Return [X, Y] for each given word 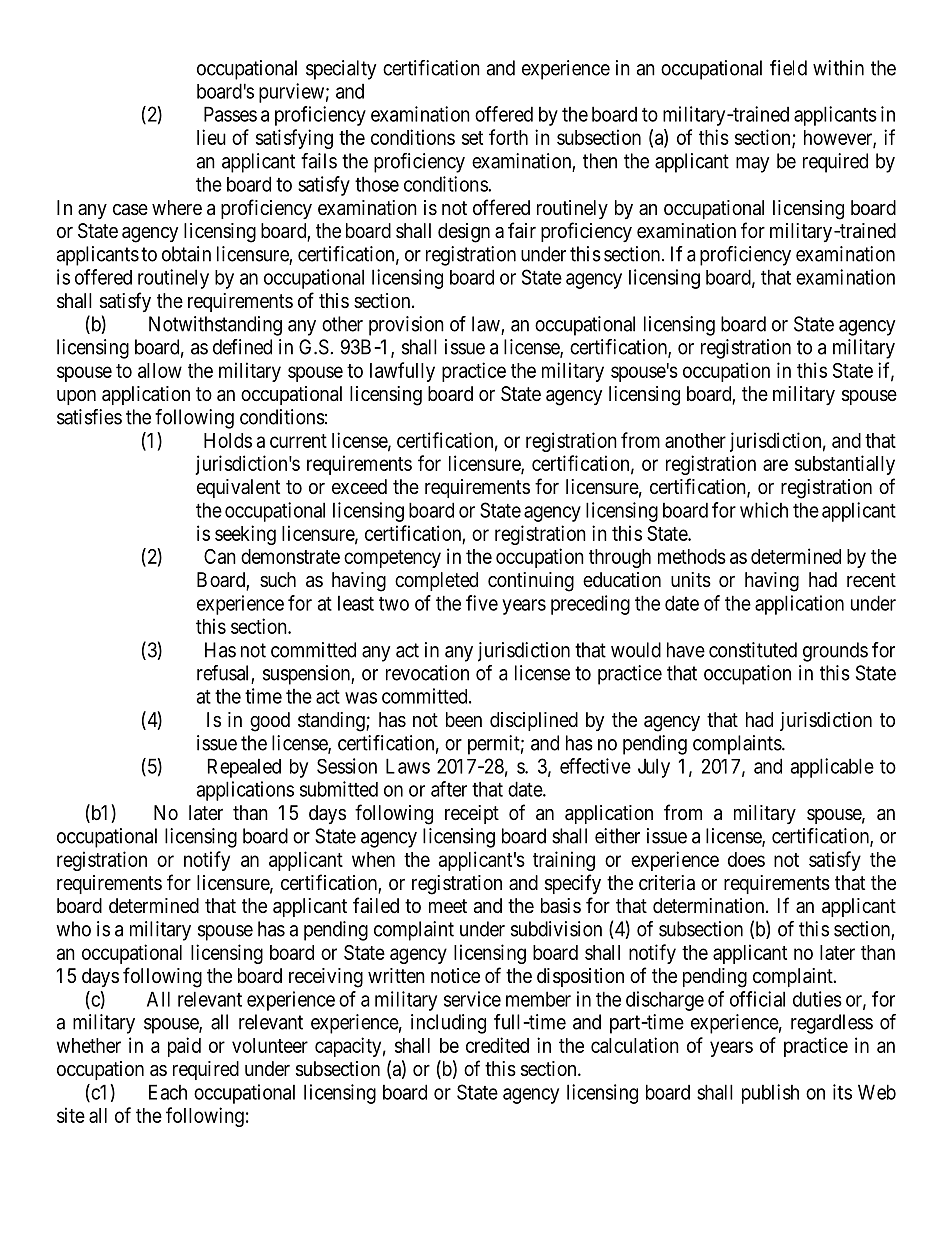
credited [497, 1045]
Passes [230, 114]
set [472, 138]
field [788, 68]
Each [168, 1092]
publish [770, 1094]
